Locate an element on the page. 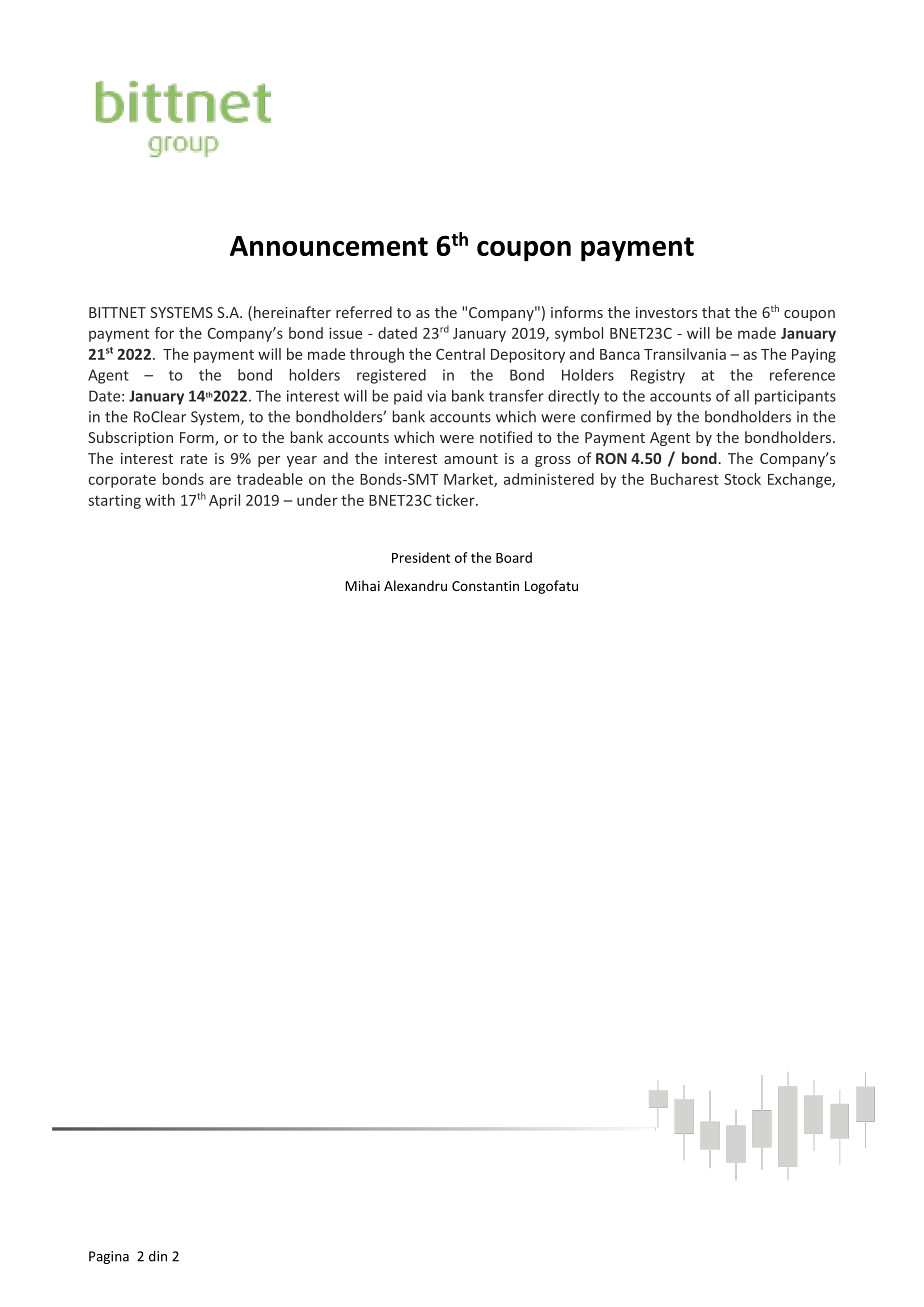  under is located at coordinates (317, 500).
